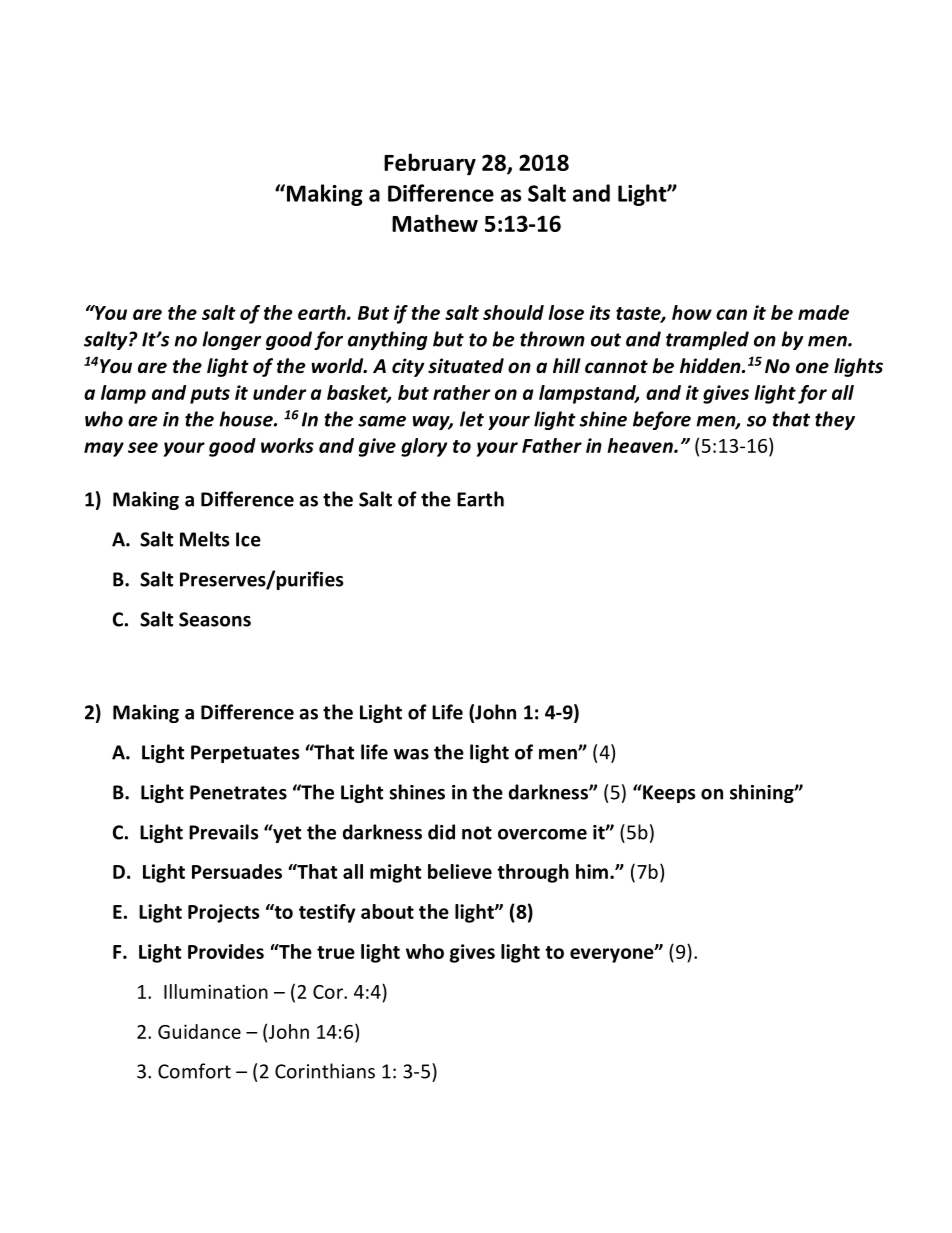 This screenshot has width=952, height=1233. I want to click on Guidance, so click(199, 1031).
